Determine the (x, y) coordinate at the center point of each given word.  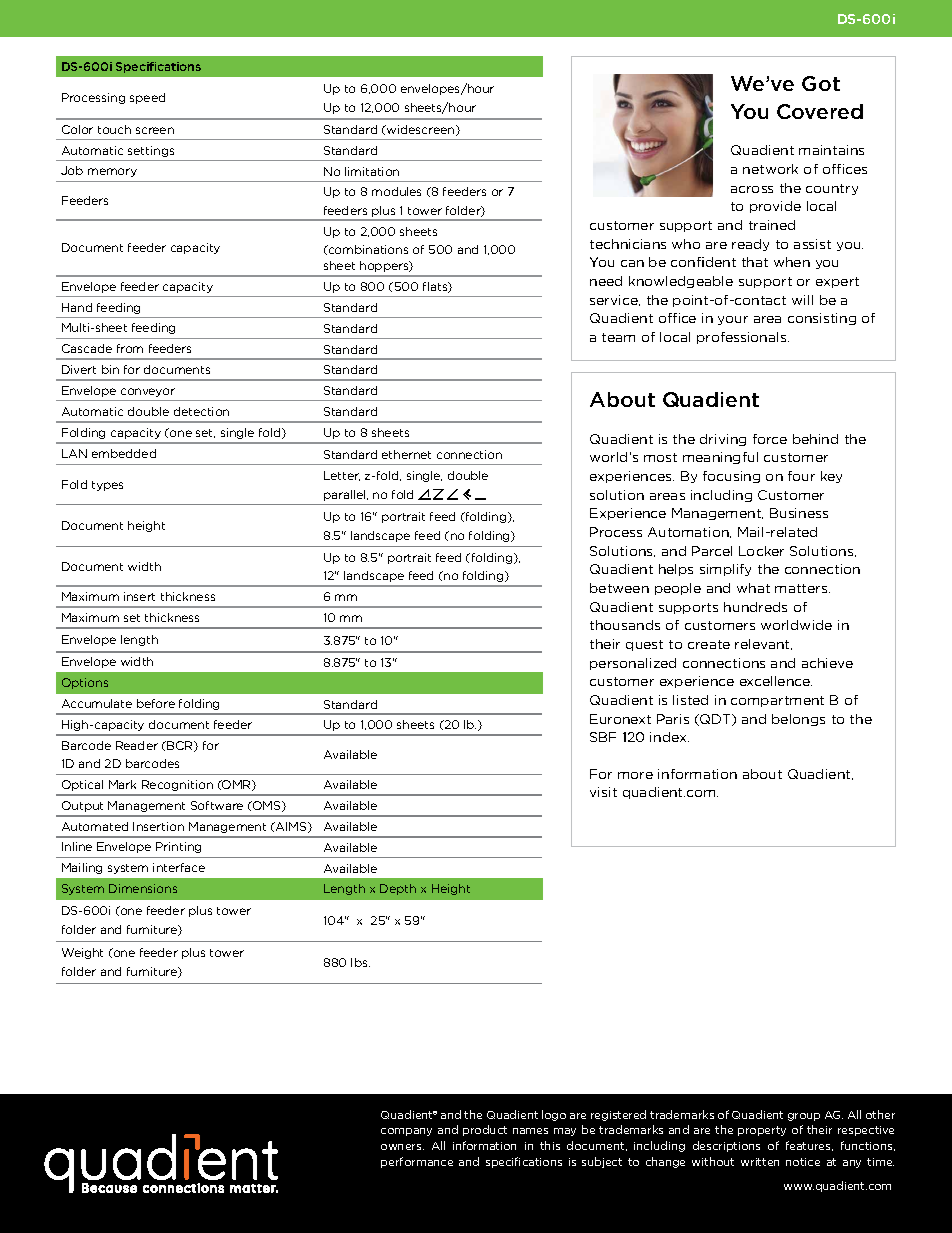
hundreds (755, 607)
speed (147, 98)
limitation (372, 171)
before (156, 703)
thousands (625, 625)
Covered (820, 111)
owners (402, 1147)
